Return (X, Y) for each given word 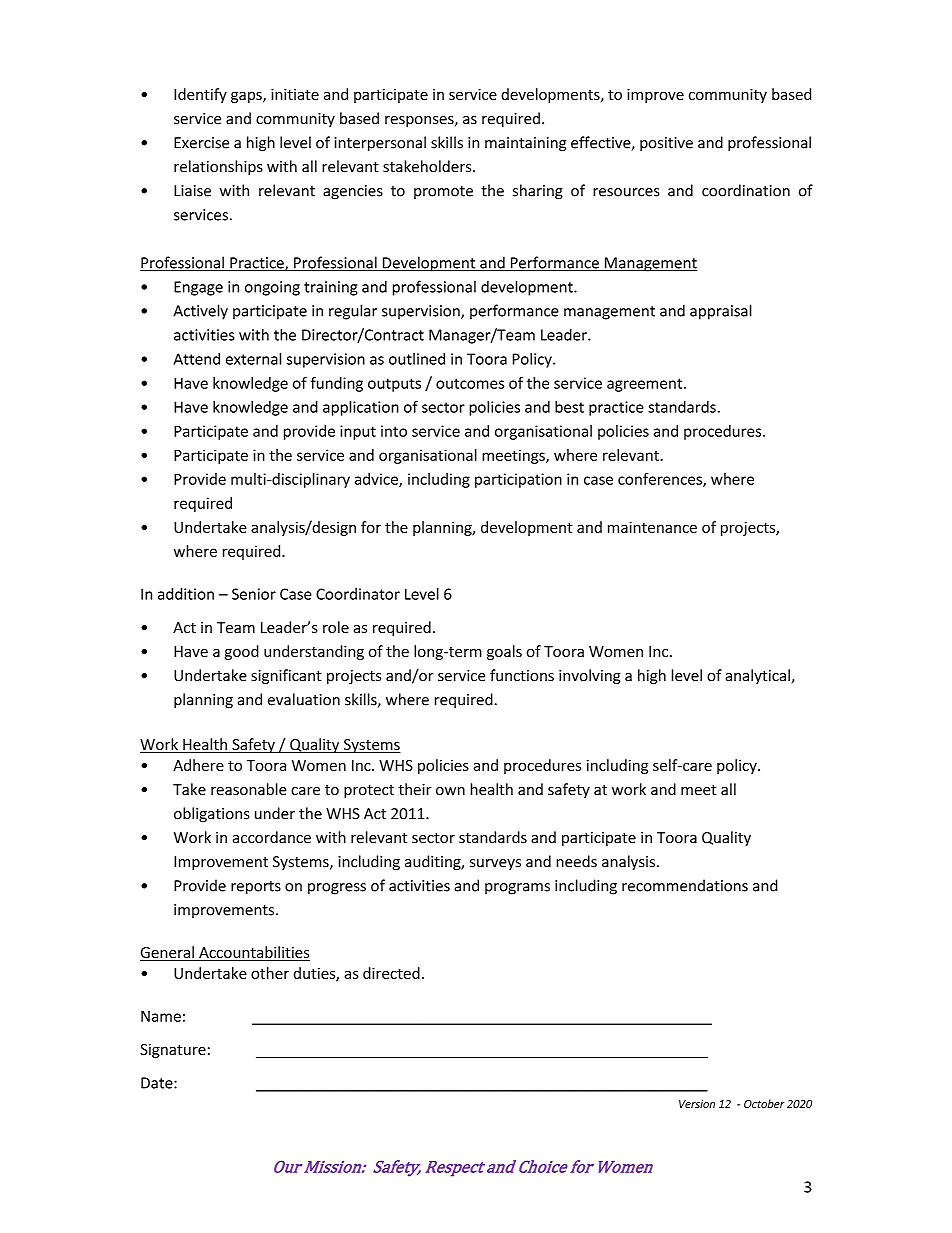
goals (504, 652)
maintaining (525, 144)
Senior (254, 594)
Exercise (201, 143)
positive (666, 144)
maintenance (652, 527)
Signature (173, 1051)
